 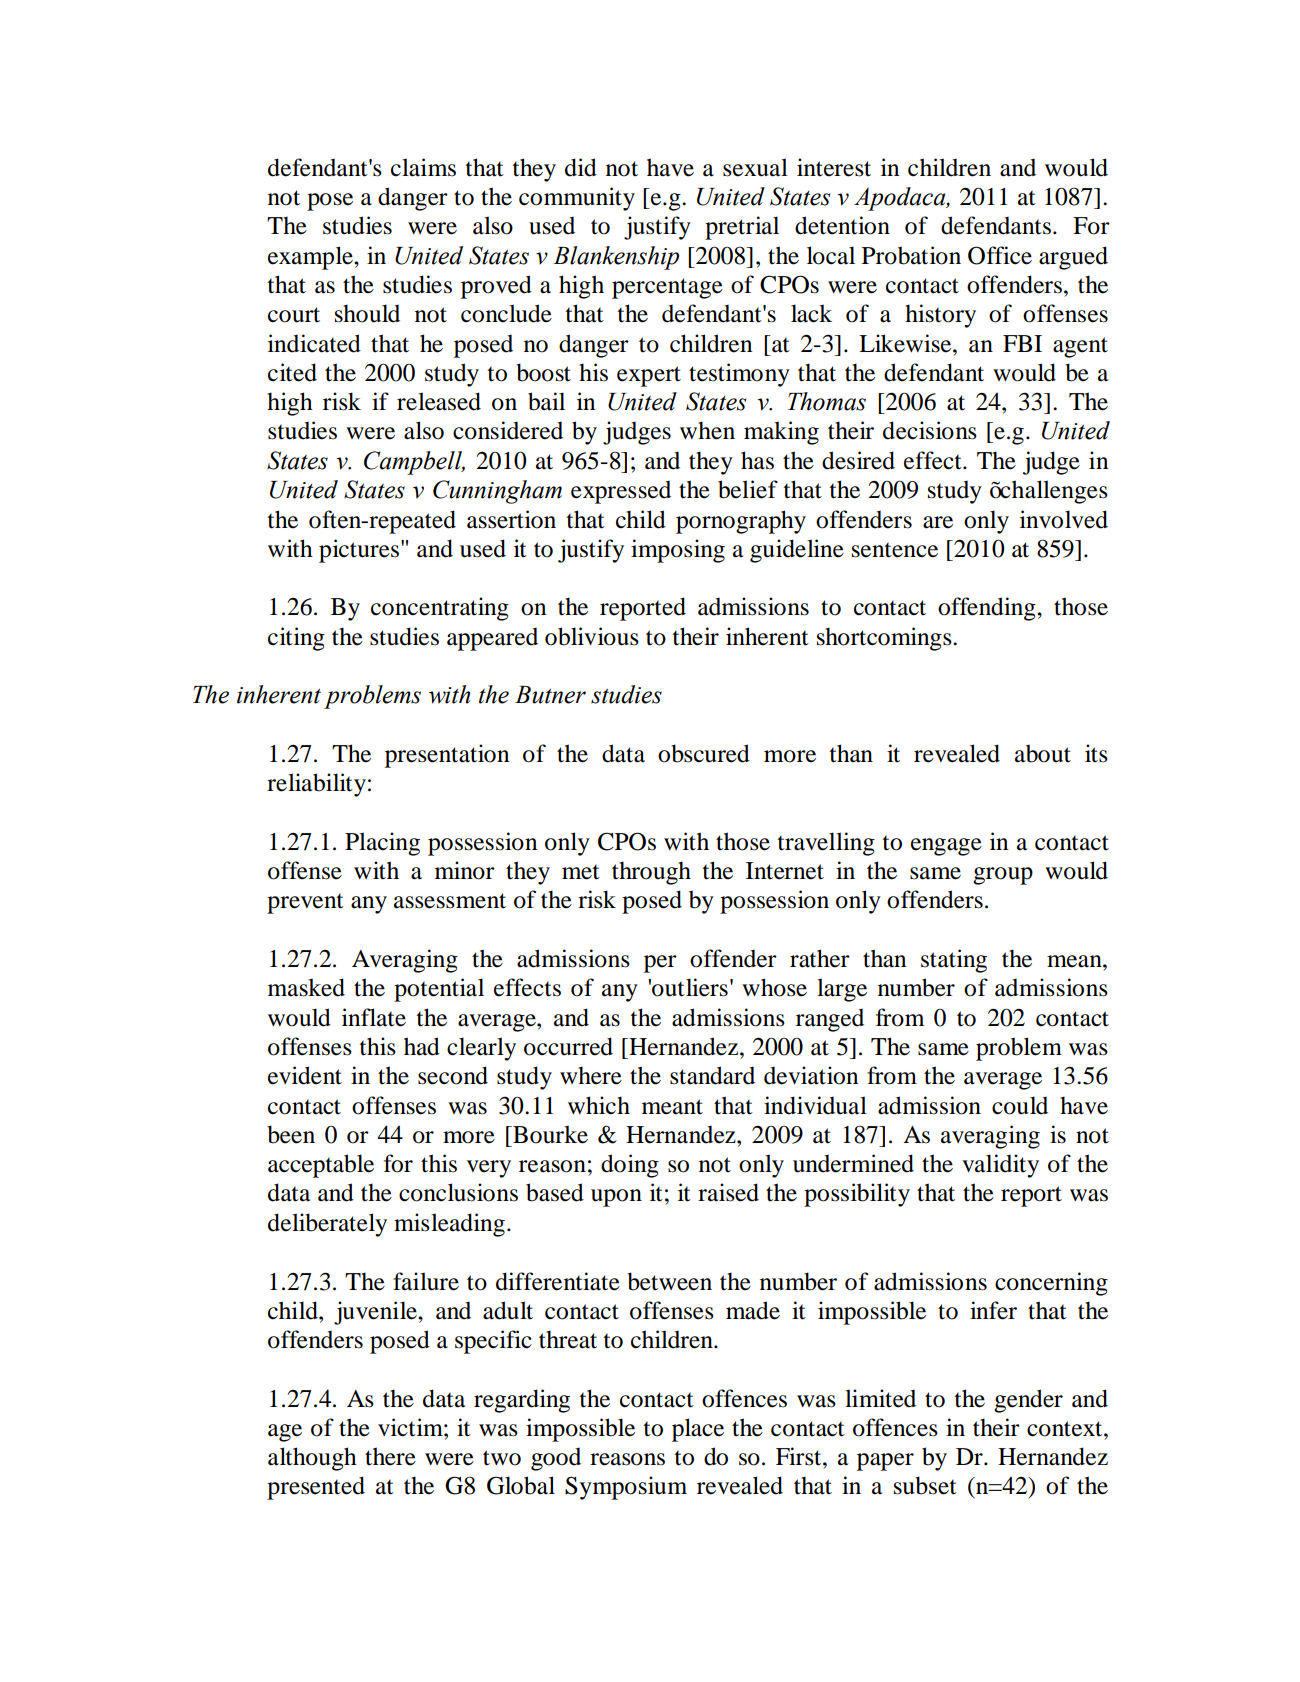 I want to click on pretrial, so click(x=742, y=228).
